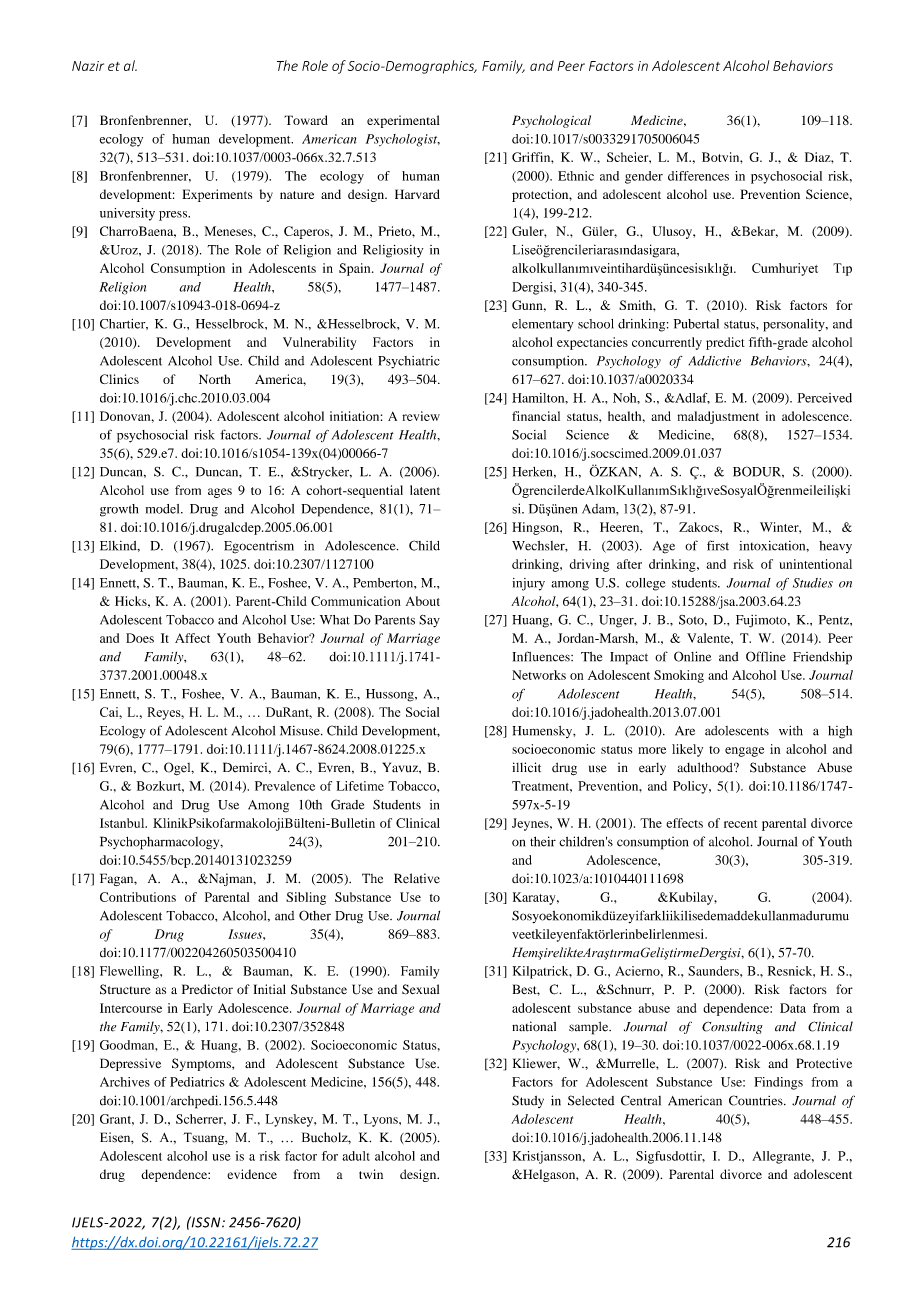 The image size is (924, 1308). I want to click on first, so click(718, 545).
